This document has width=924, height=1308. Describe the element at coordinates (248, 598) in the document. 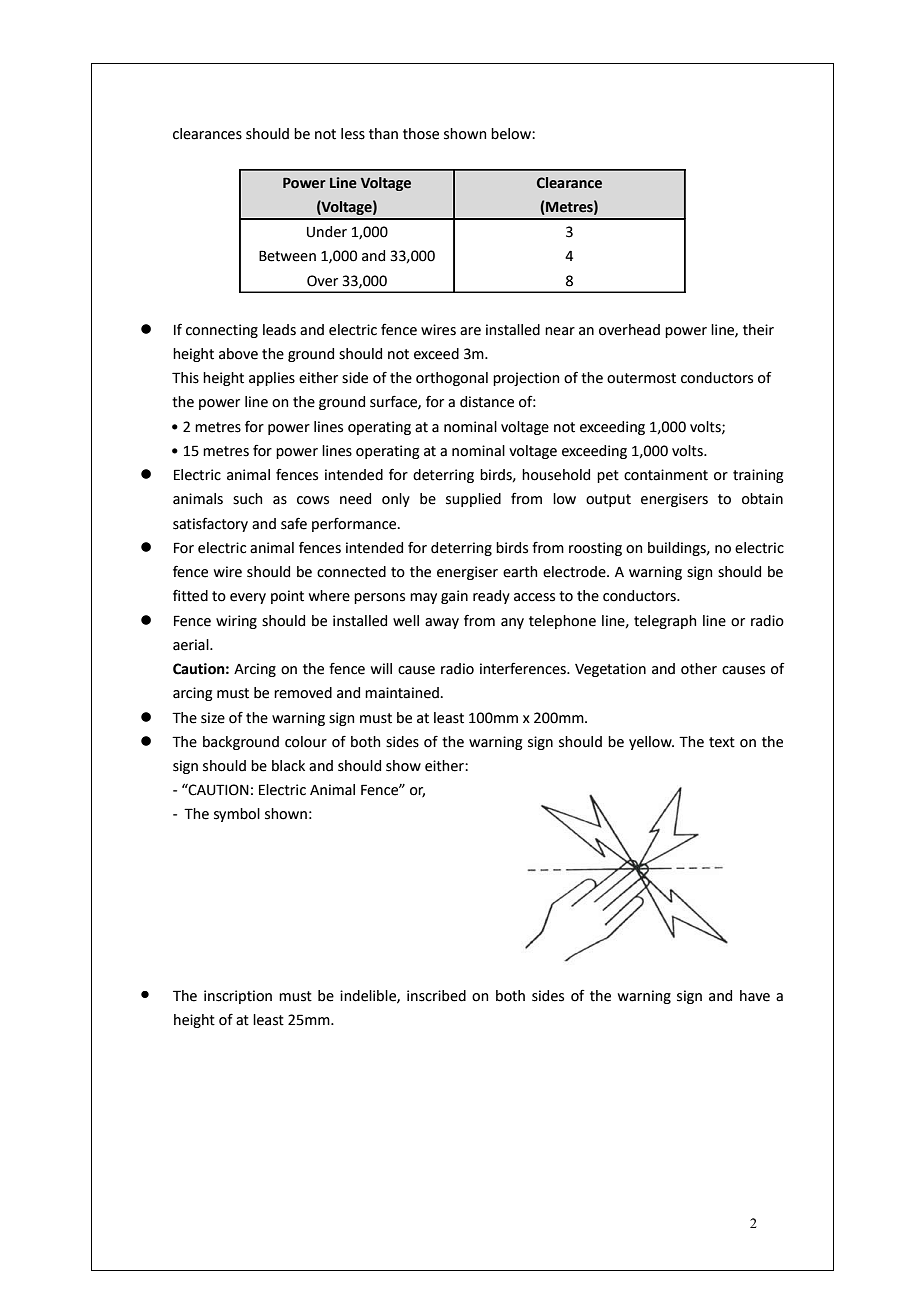

I see `every` at that location.
